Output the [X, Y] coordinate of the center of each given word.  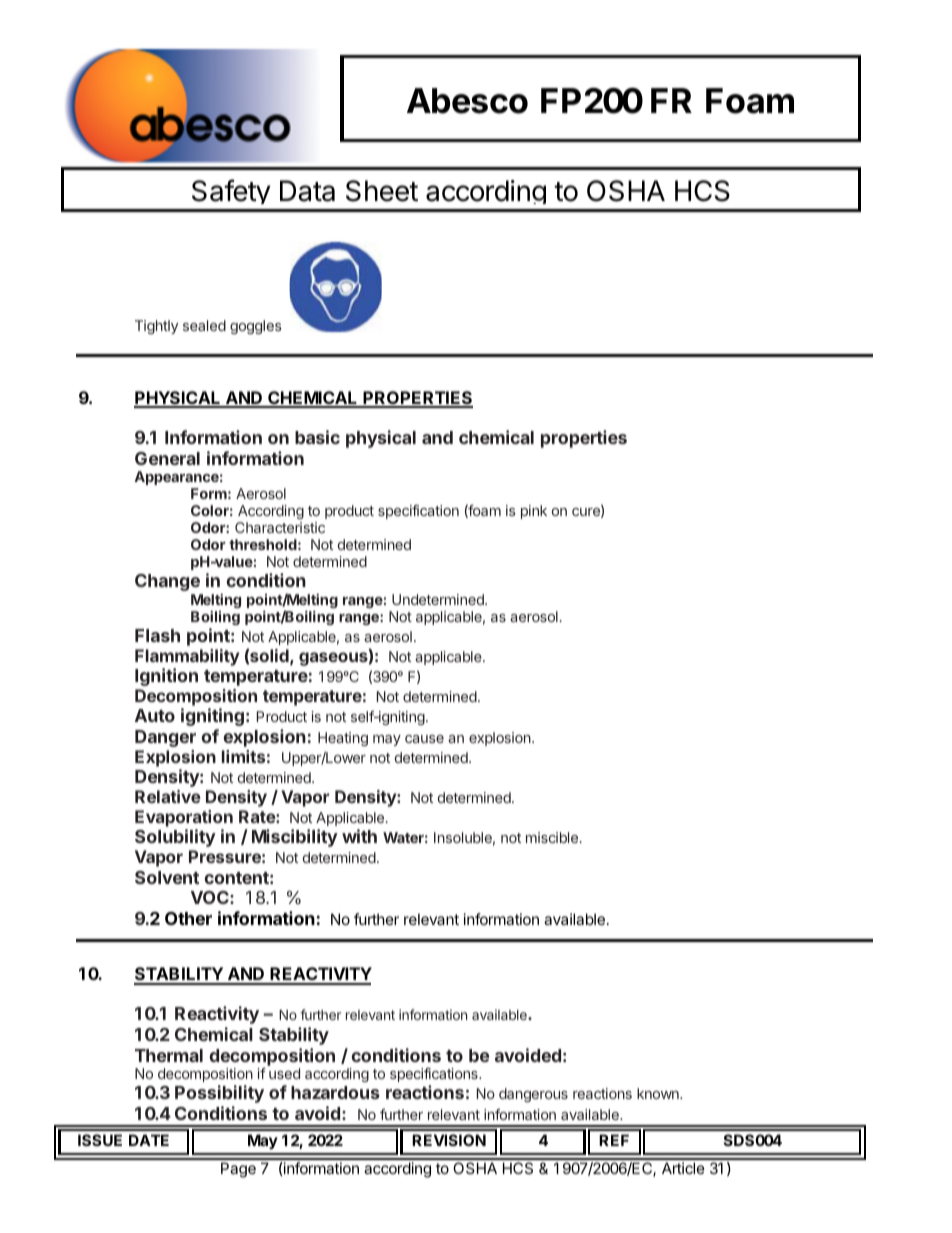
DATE [149, 1140]
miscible [552, 837]
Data [307, 191]
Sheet [382, 191]
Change [167, 582]
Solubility [175, 838]
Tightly [156, 327]
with [359, 836]
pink [534, 512]
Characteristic [280, 527]
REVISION [449, 1140]
